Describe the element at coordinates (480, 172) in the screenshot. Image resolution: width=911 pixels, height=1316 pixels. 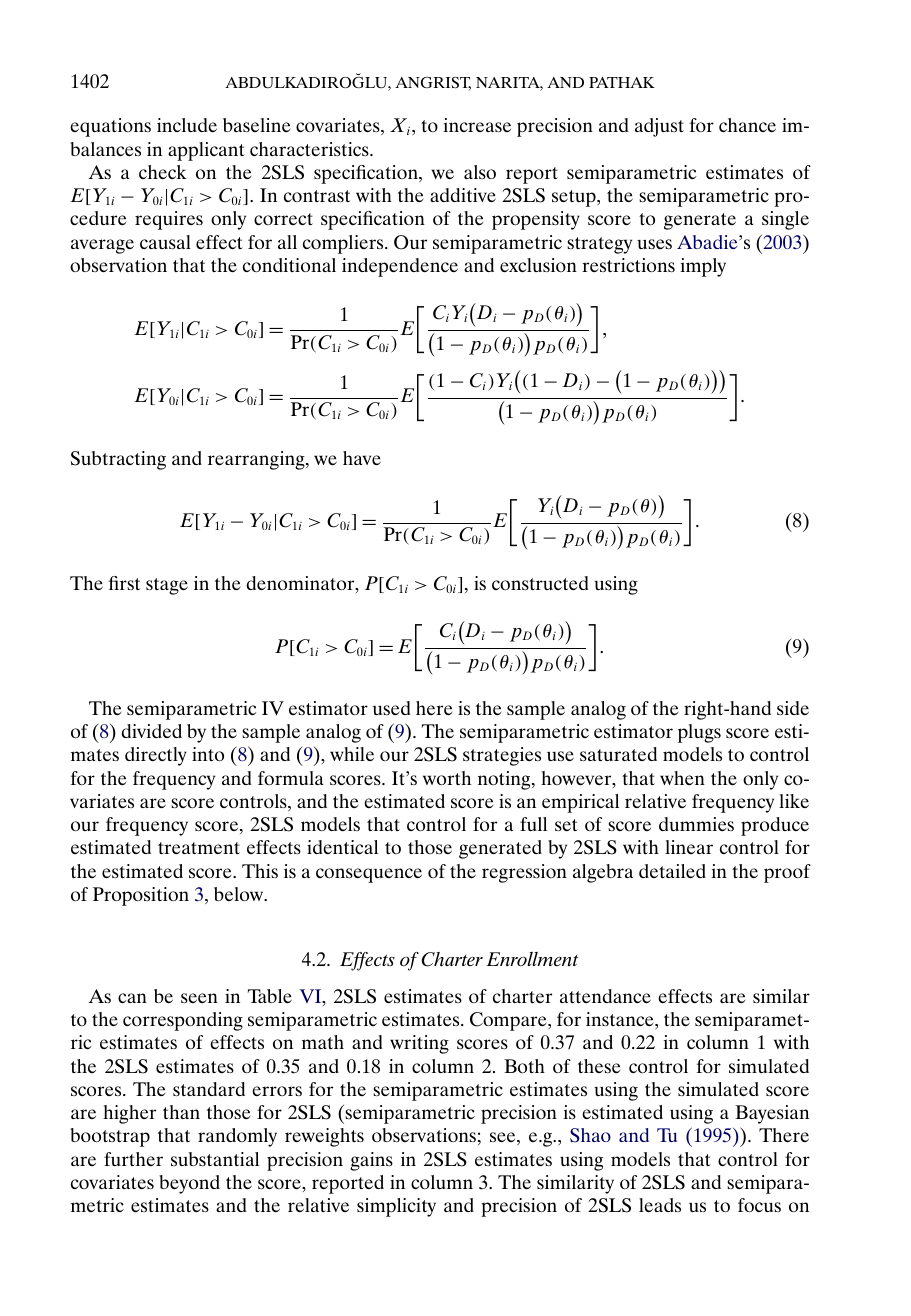
I see `also` at that location.
